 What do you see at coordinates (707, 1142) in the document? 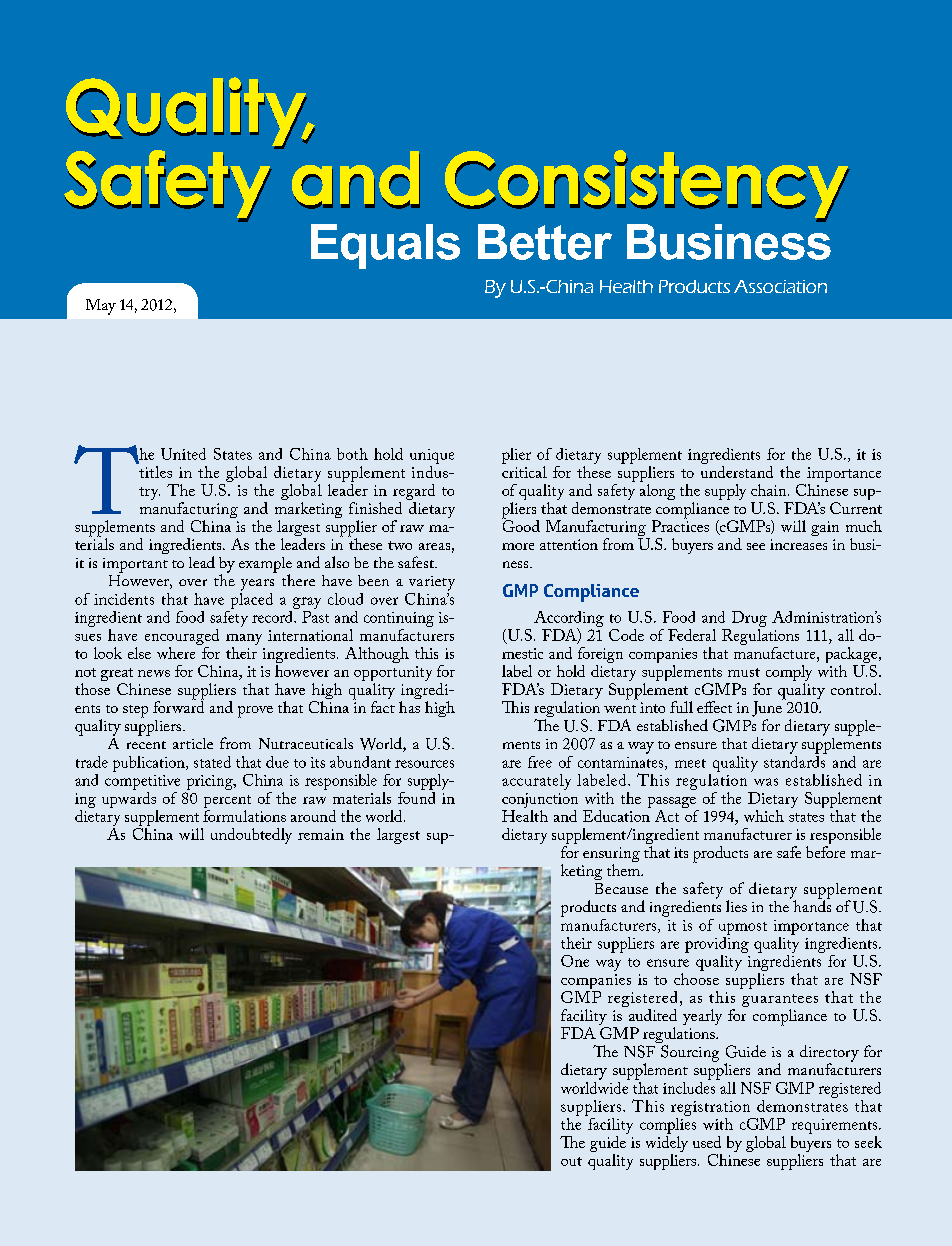
I see `used` at bounding box center [707, 1142].
